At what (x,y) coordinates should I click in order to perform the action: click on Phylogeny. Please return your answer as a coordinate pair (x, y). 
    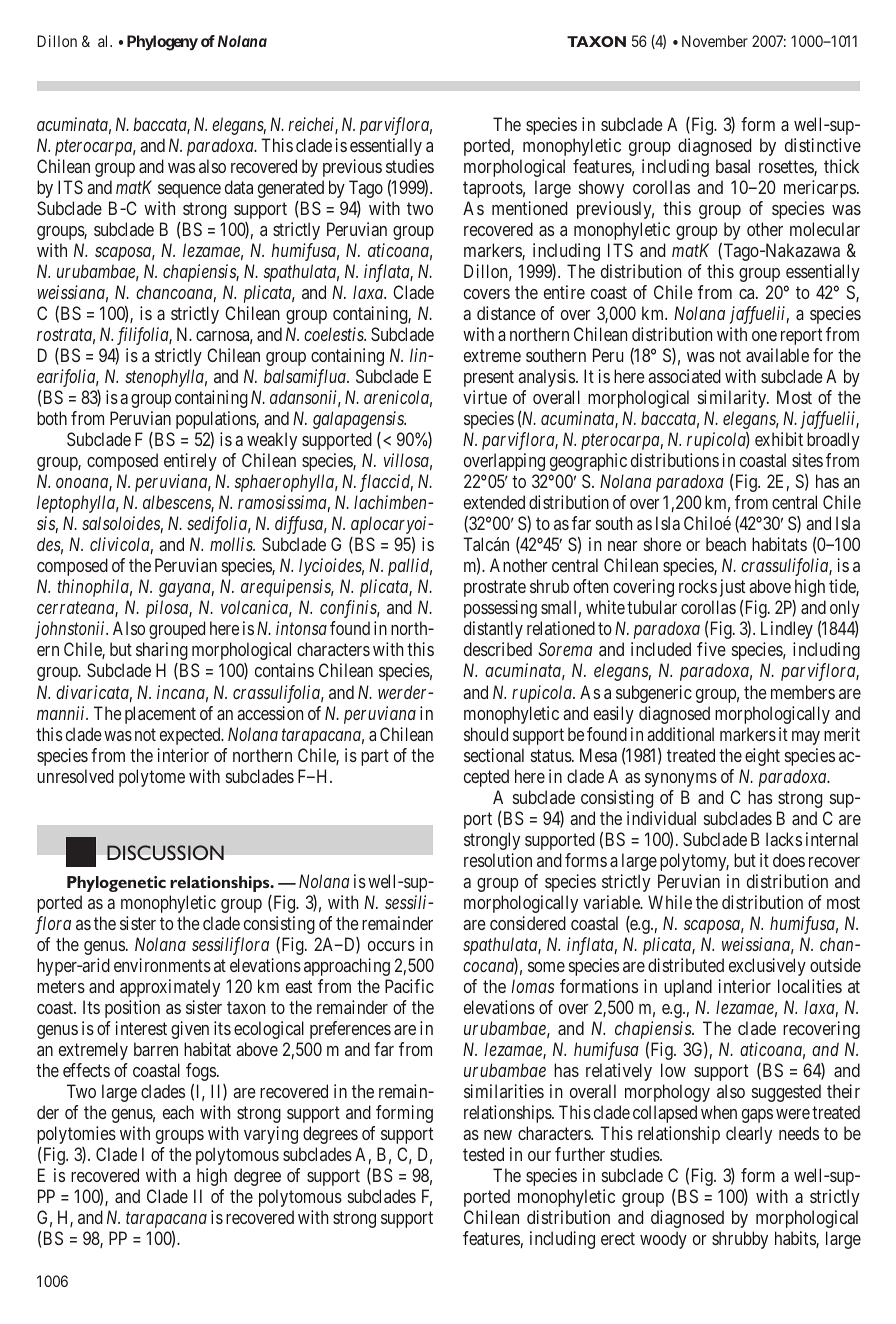
    Looking at the image, I should click on (162, 43).
